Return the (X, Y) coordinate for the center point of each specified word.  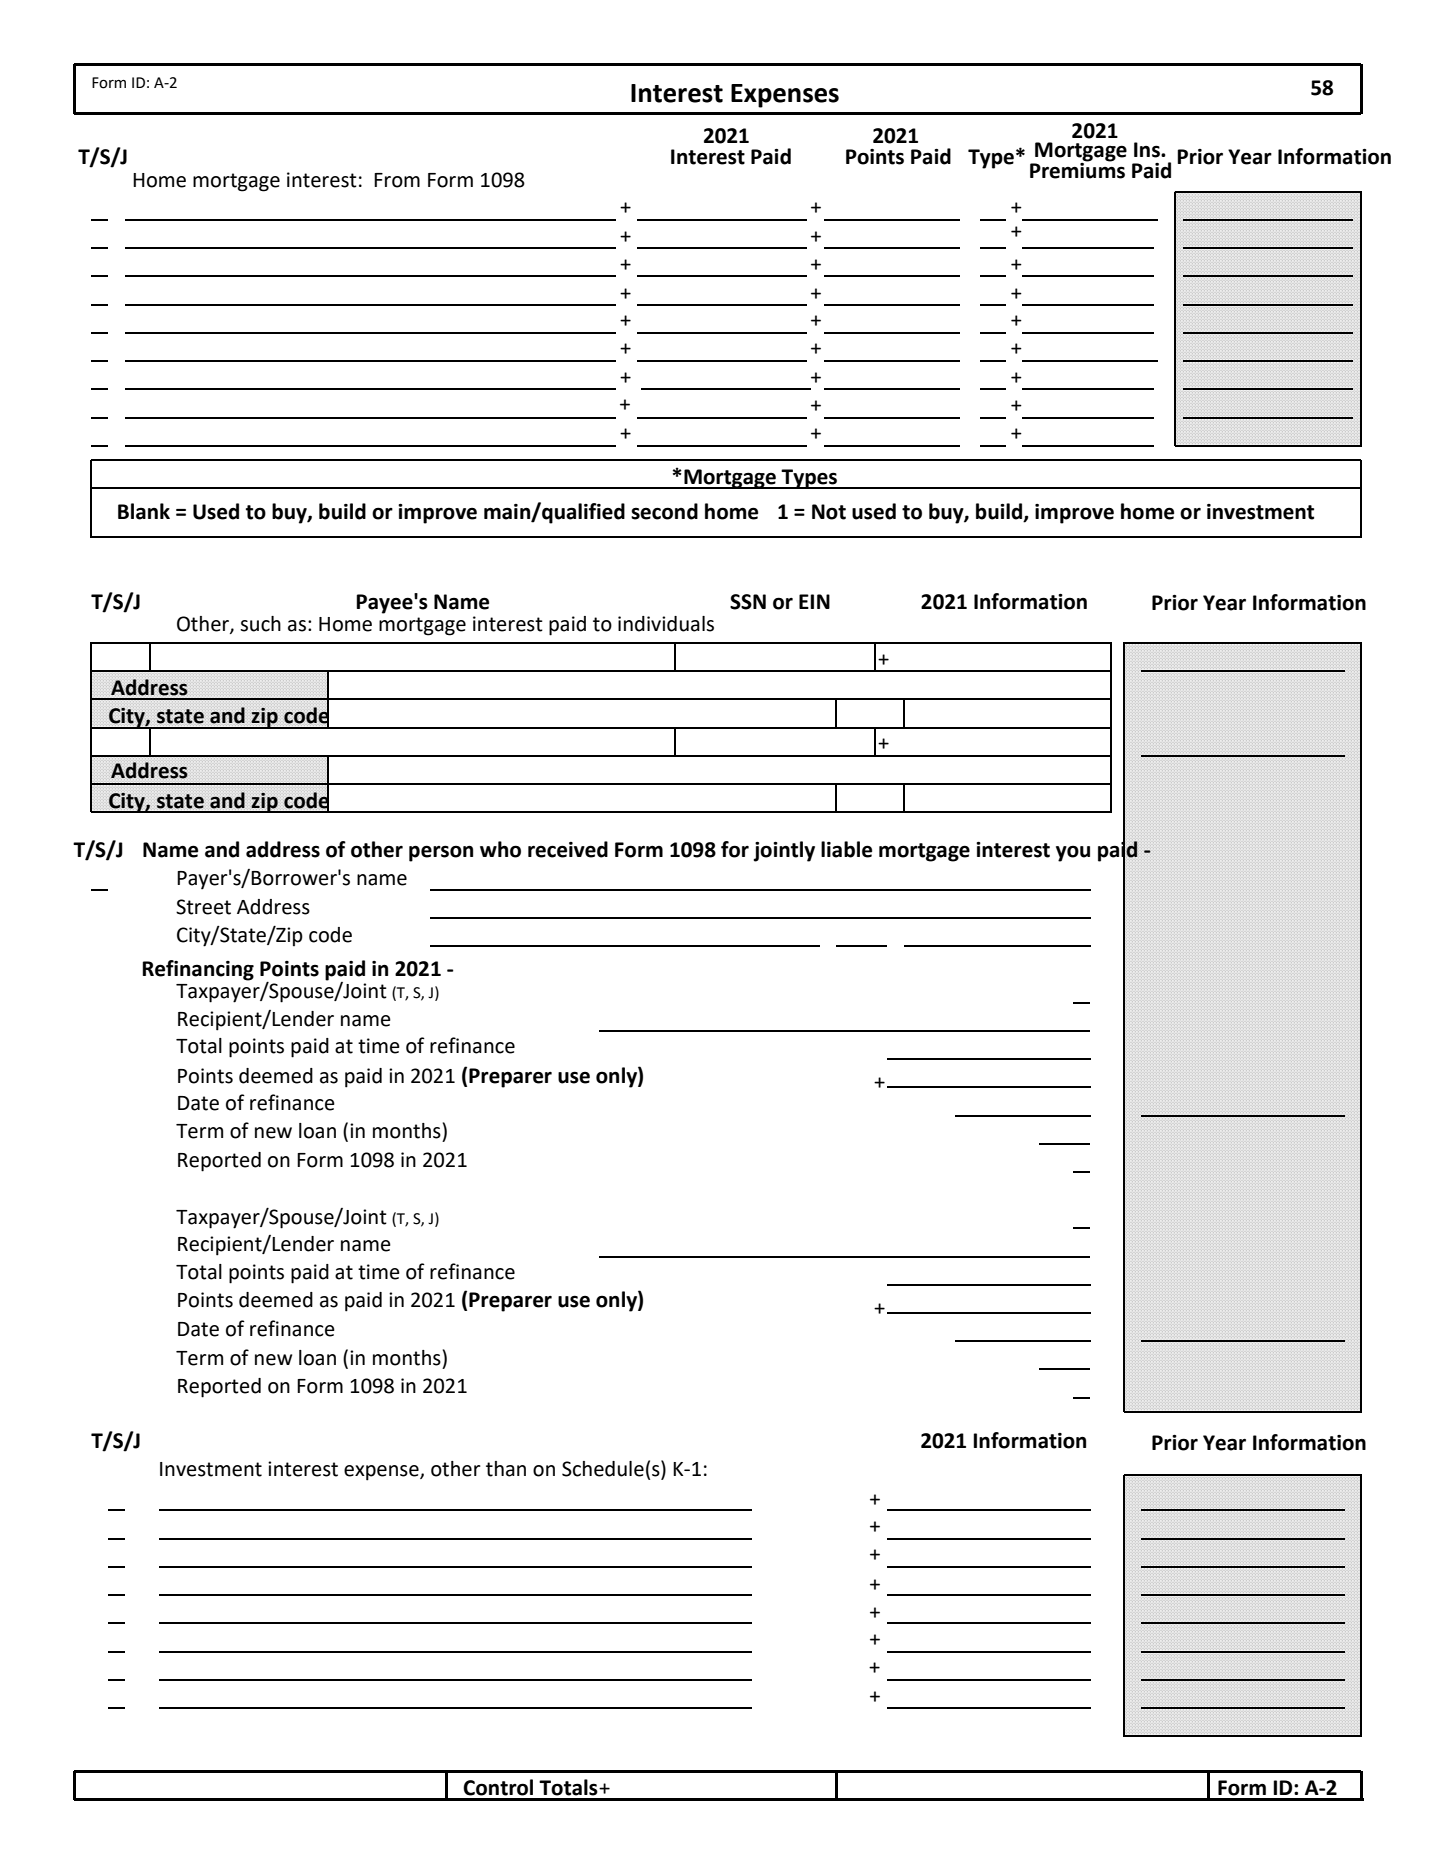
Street (203, 907)
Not (829, 512)
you (1073, 853)
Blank (144, 511)
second (664, 511)
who (500, 849)
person (441, 853)
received (568, 849)
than (506, 1469)
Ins (1148, 150)
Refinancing (198, 970)
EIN (814, 601)
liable (846, 849)
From (397, 180)
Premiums (1077, 169)
